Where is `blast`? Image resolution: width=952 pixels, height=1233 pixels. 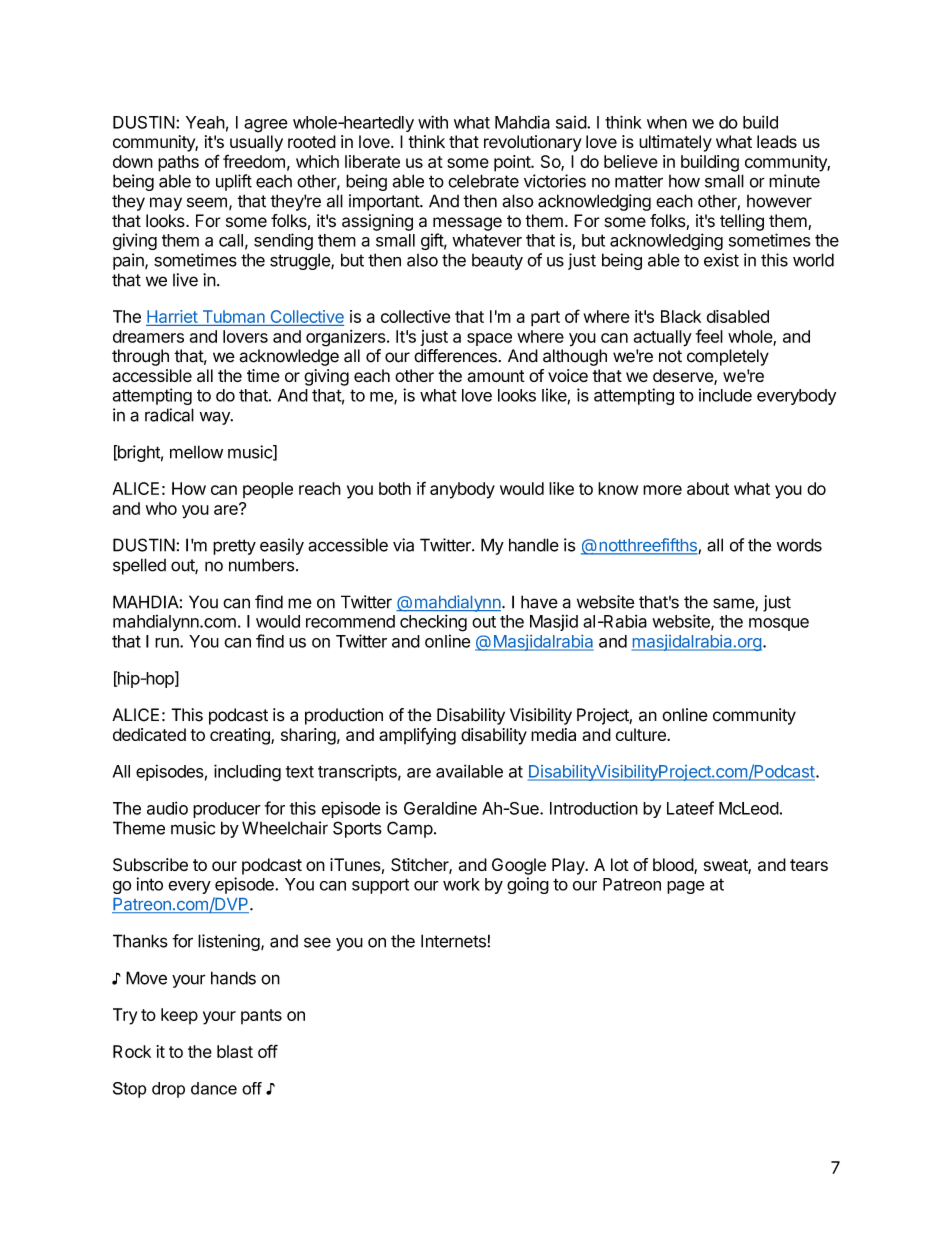
blast is located at coordinates (235, 1051).
